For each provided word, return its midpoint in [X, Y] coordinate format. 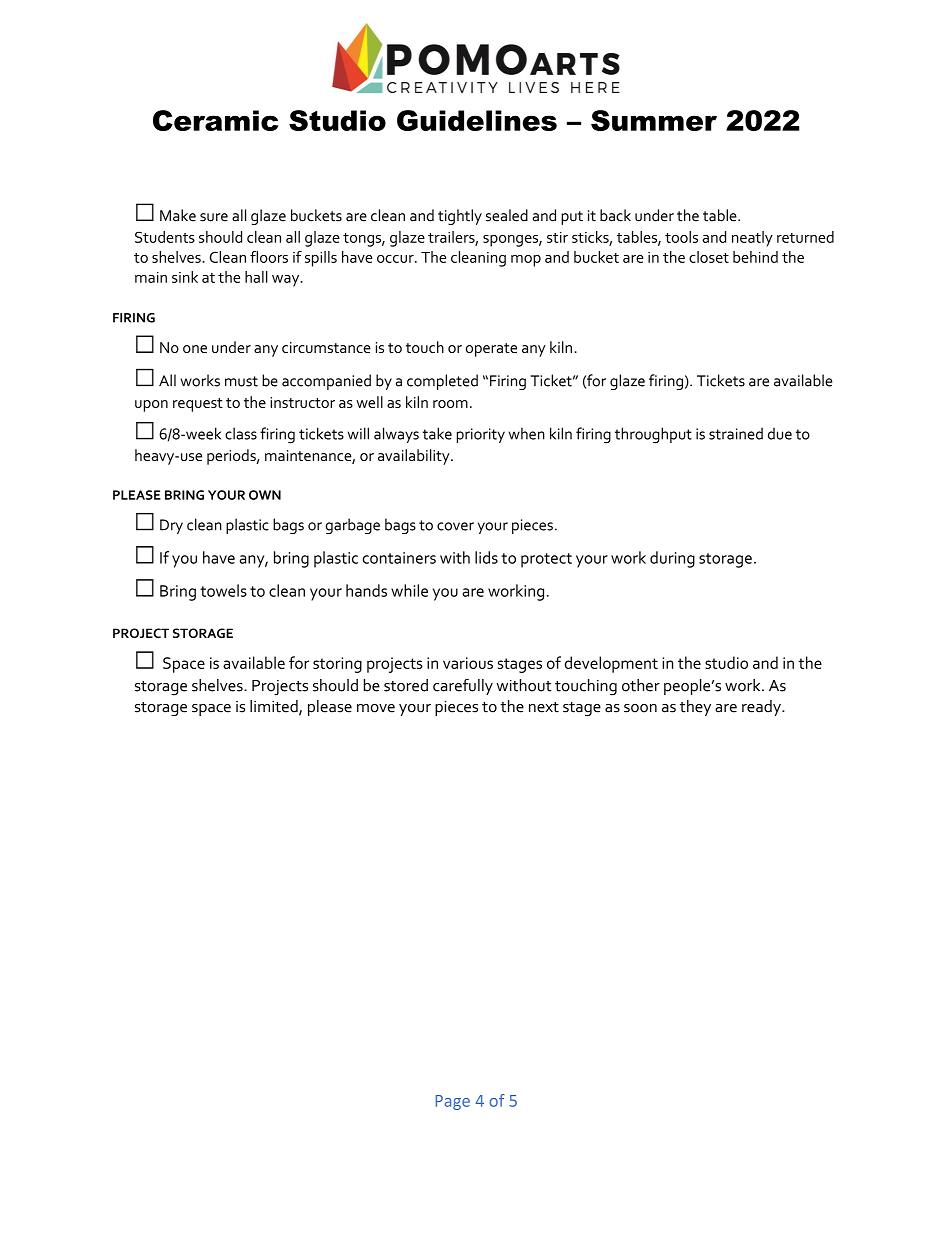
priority [481, 435]
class [241, 433]
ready [762, 708]
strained [736, 433]
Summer [654, 120]
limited [275, 707]
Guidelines [477, 120]
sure [214, 217]
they [695, 708]
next [544, 707]
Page [453, 1102]
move [376, 708]
